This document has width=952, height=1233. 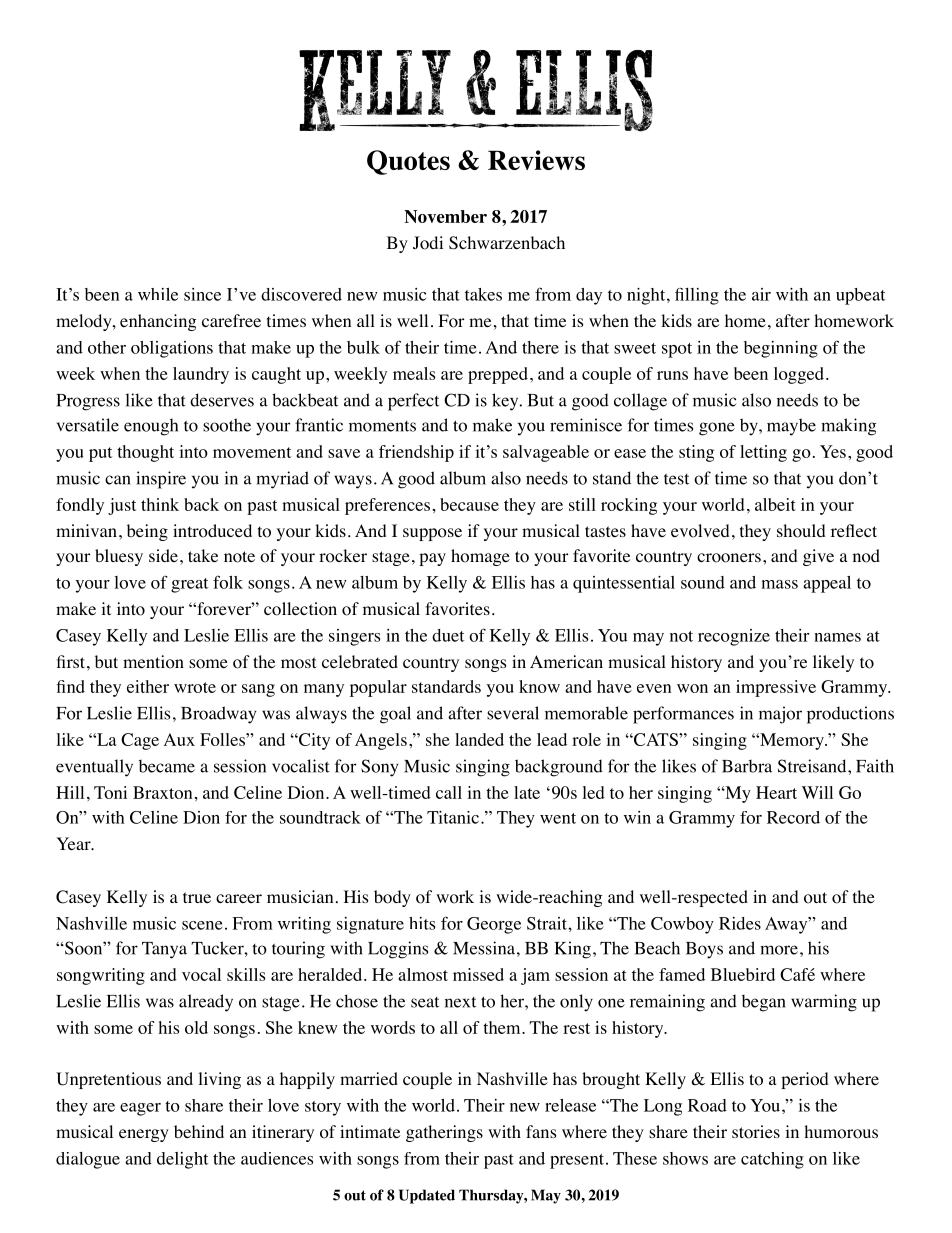 I want to click on air, so click(x=761, y=294).
